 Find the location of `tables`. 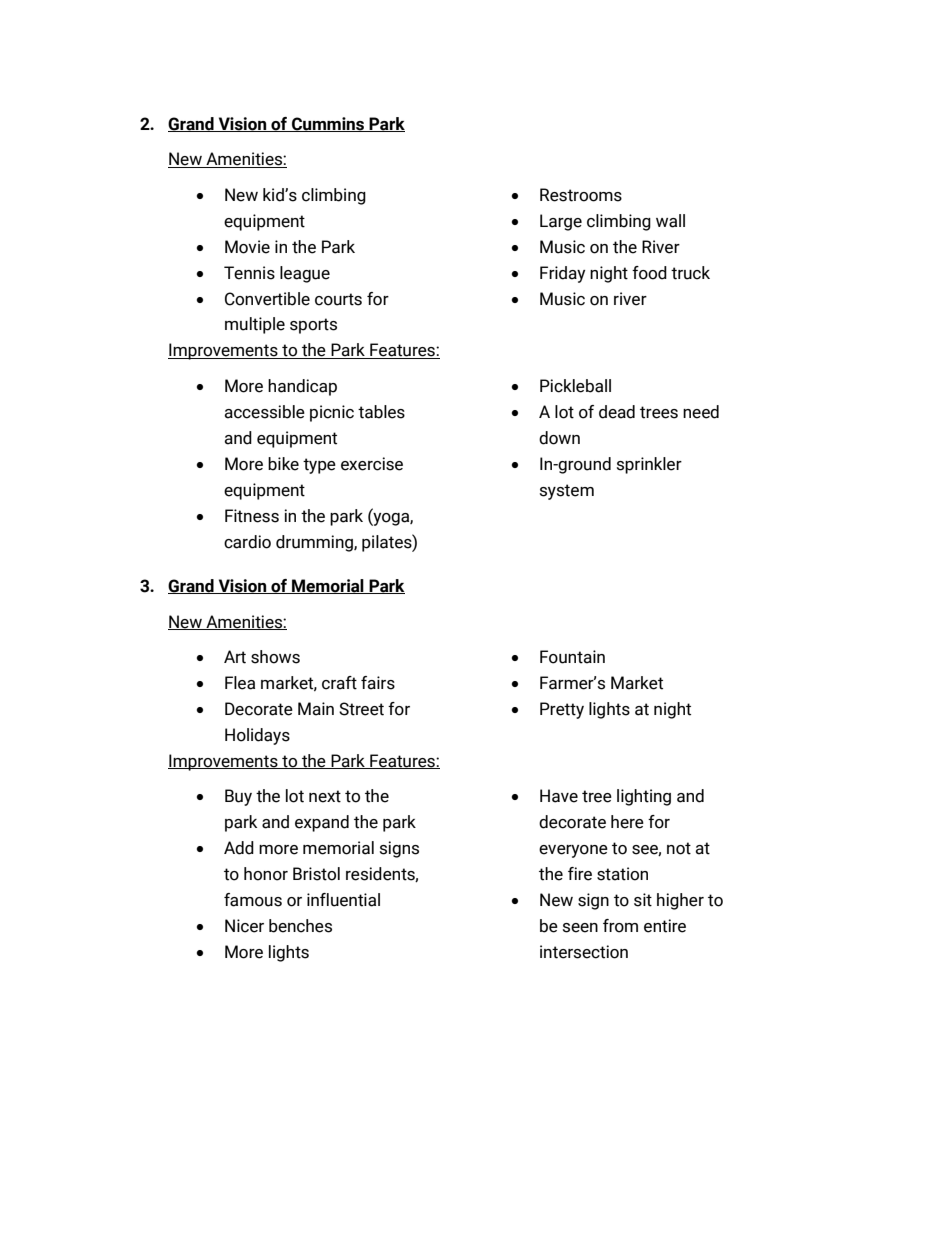

tables is located at coordinates (381, 412).
